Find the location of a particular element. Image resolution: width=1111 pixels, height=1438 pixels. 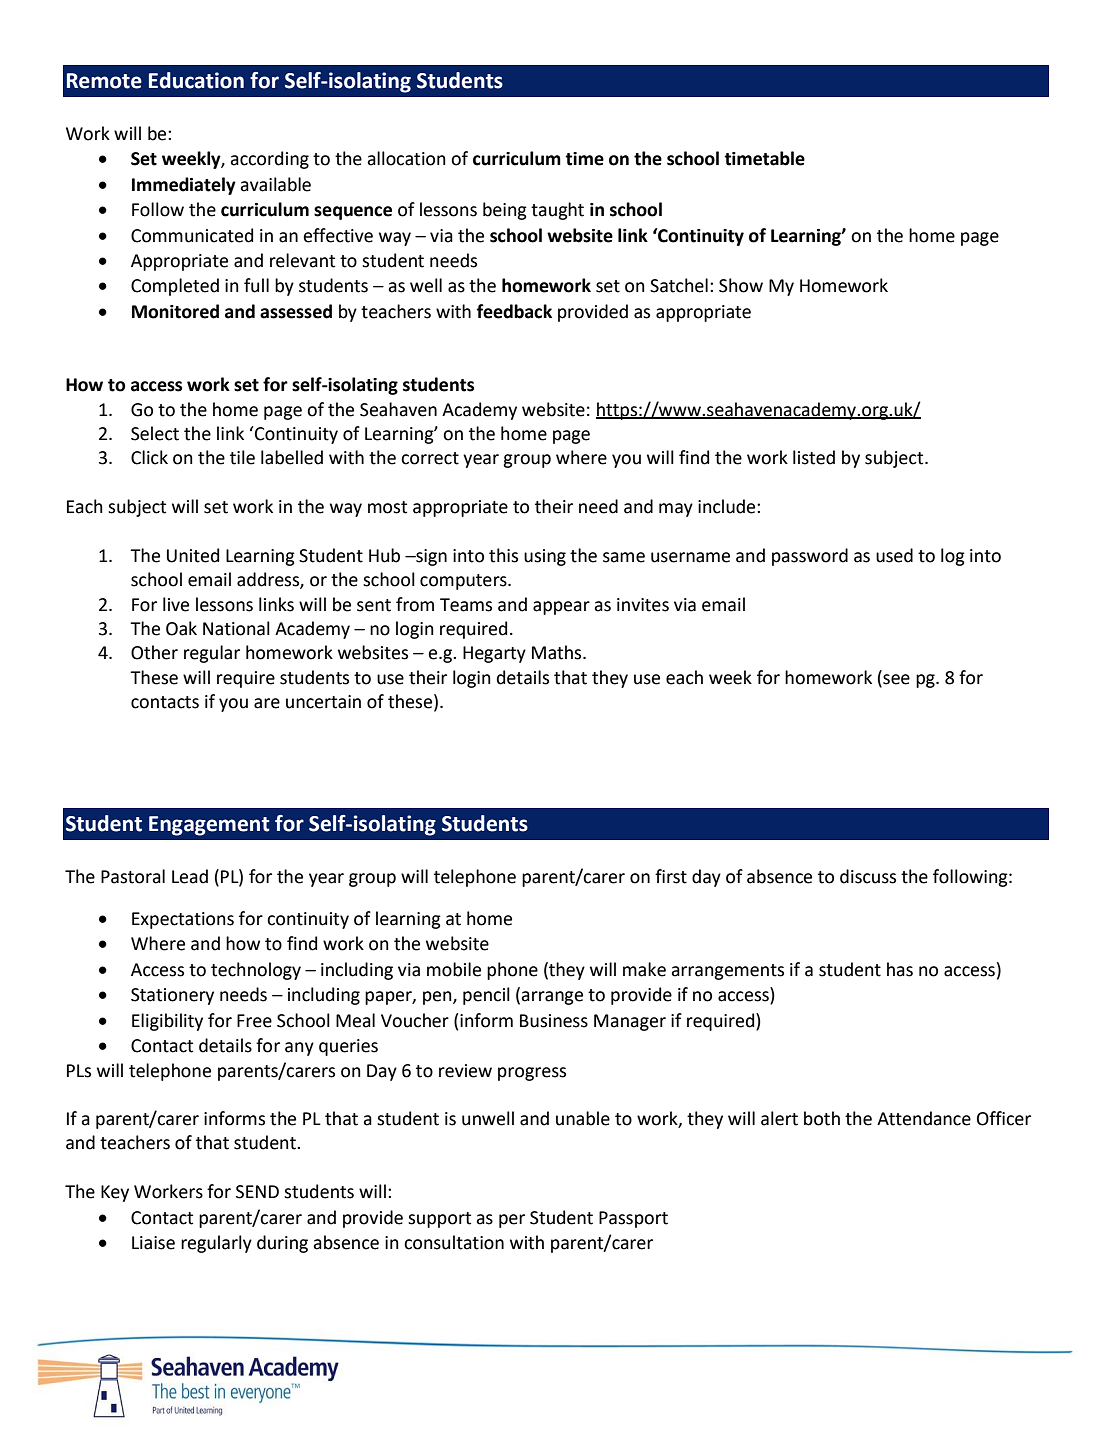

make is located at coordinates (644, 969).
